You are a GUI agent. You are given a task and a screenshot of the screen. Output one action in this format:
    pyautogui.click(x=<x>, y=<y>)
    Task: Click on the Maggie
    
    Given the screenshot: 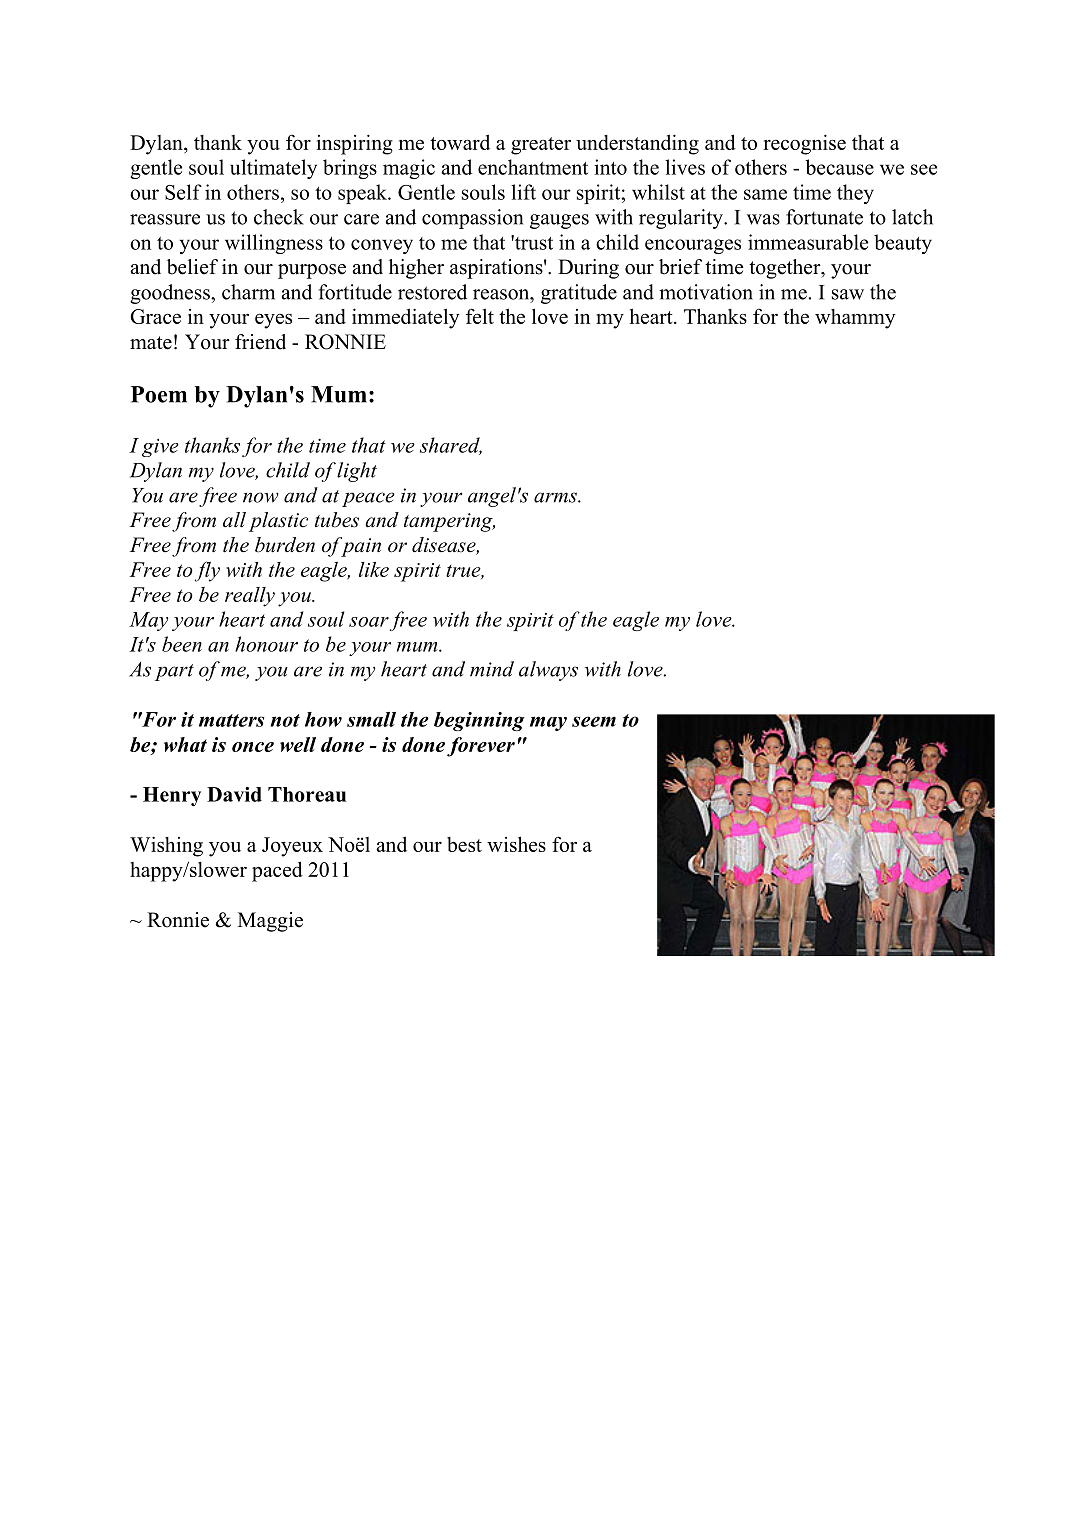 What is the action you would take?
    pyautogui.click(x=270, y=922)
